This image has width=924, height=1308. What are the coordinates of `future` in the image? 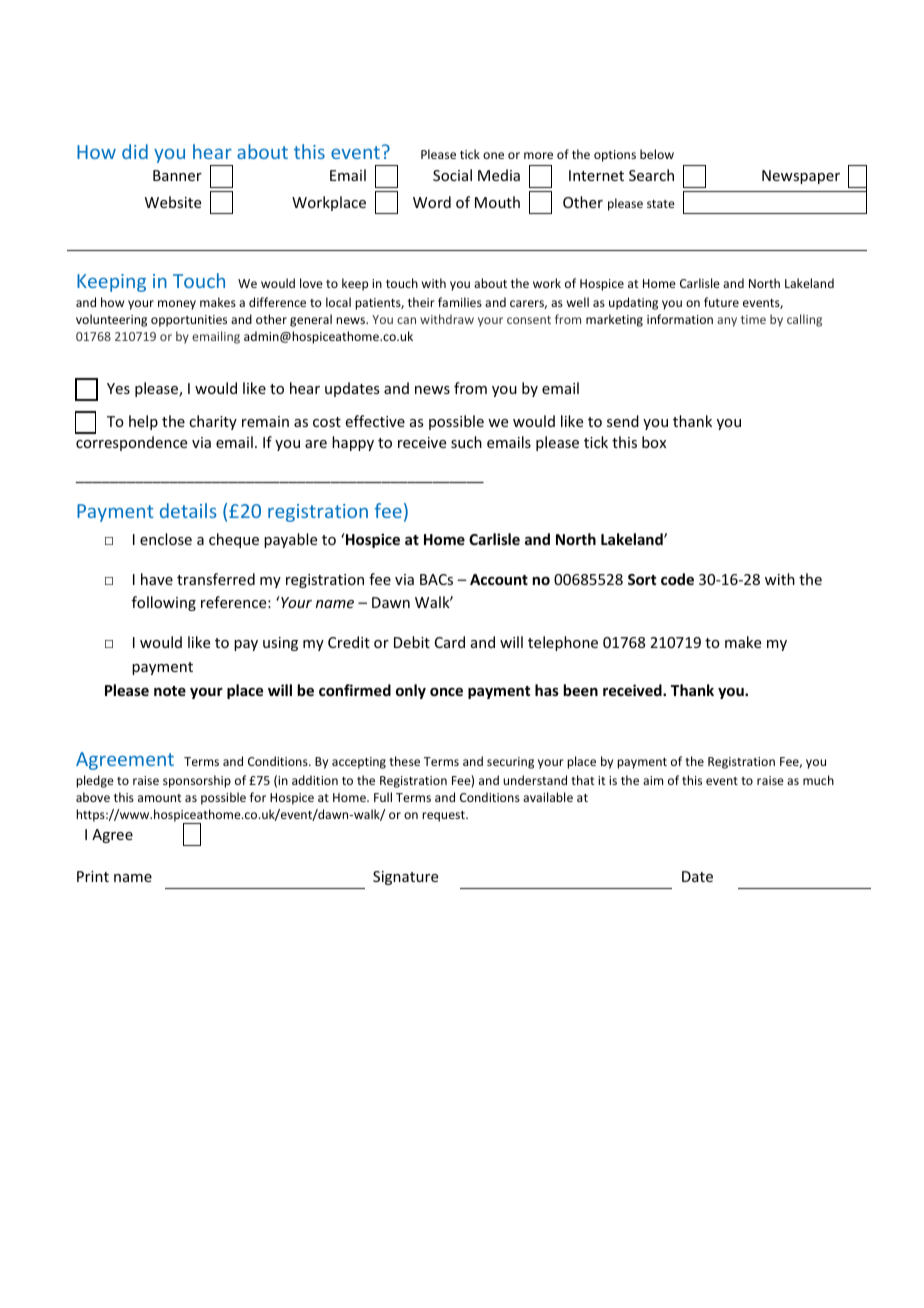 It's located at (721, 302).
